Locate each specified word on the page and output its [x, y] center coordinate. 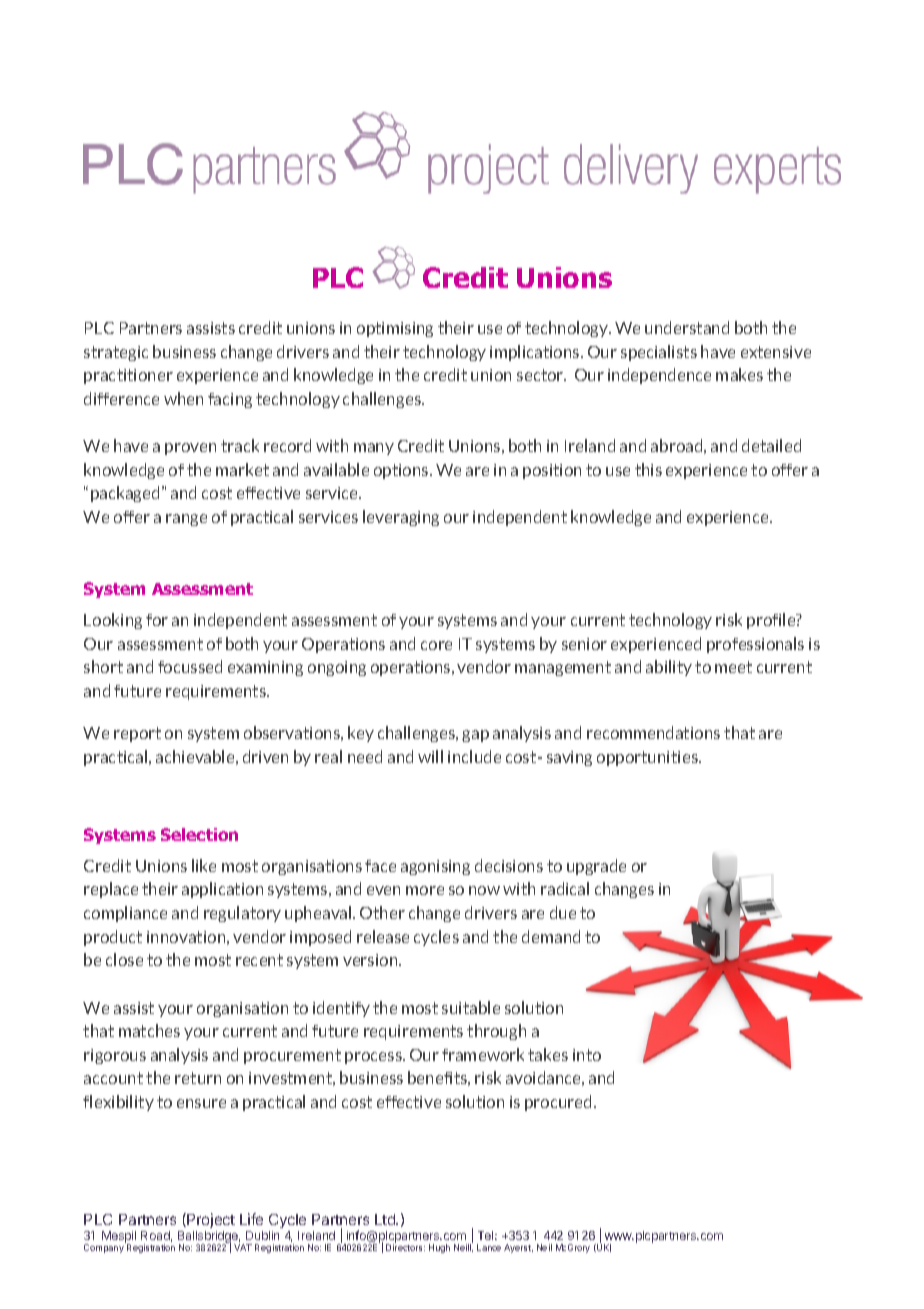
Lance [489, 1247]
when [183, 398]
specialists [659, 353]
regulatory [242, 914]
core [436, 645]
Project [210, 1220]
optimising [395, 329]
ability [669, 668]
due [563, 912]
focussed [190, 666]
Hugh [439, 1248]
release [383, 936]
